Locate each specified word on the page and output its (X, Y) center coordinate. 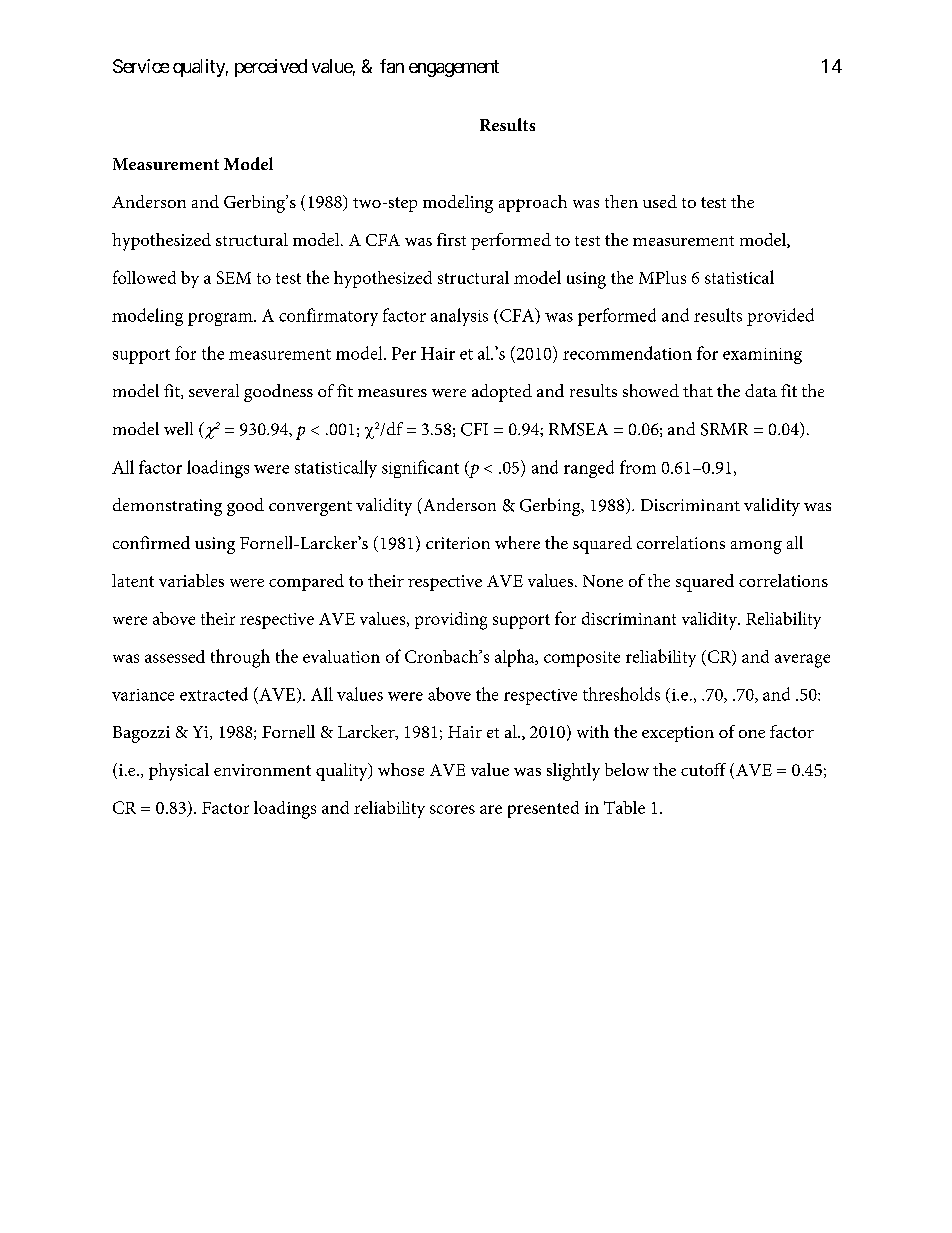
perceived (271, 68)
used (660, 201)
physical (179, 772)
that (698, 390)
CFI (474, 429)
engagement (454, 68)
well (178, 428)
